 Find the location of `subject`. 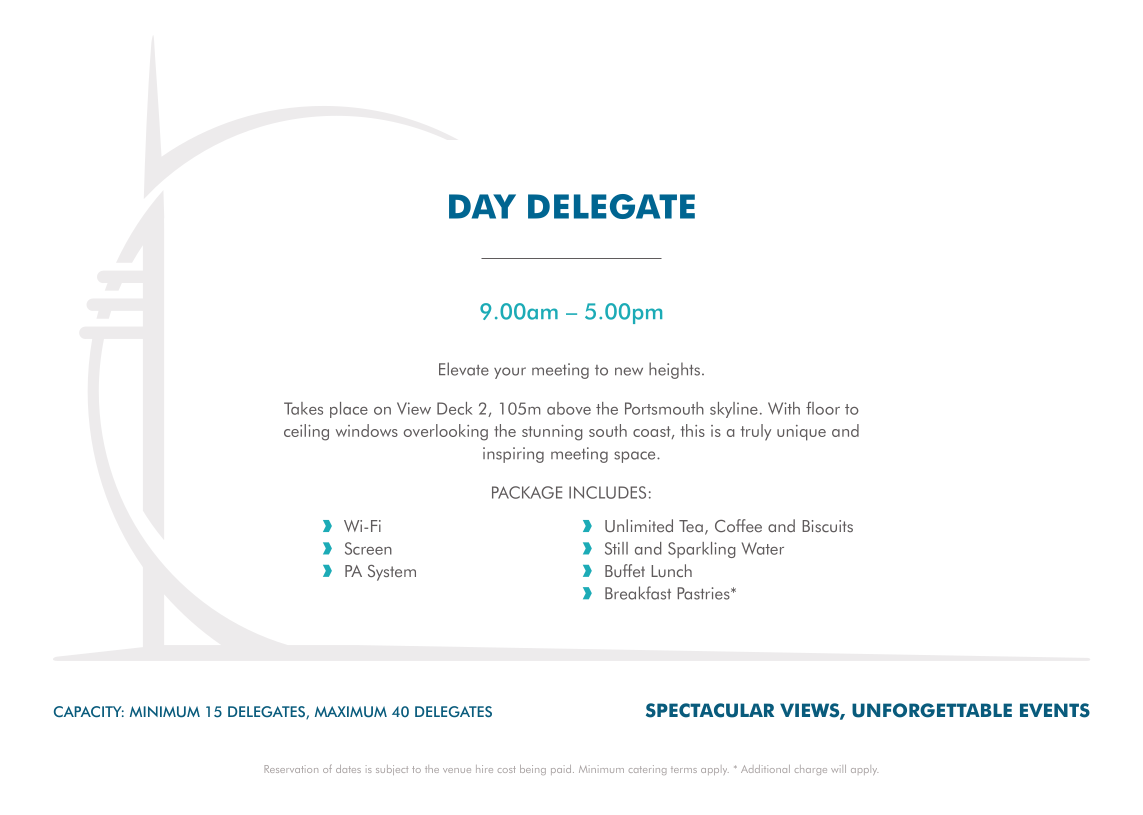

subject is located at coordinates (392, 770).
